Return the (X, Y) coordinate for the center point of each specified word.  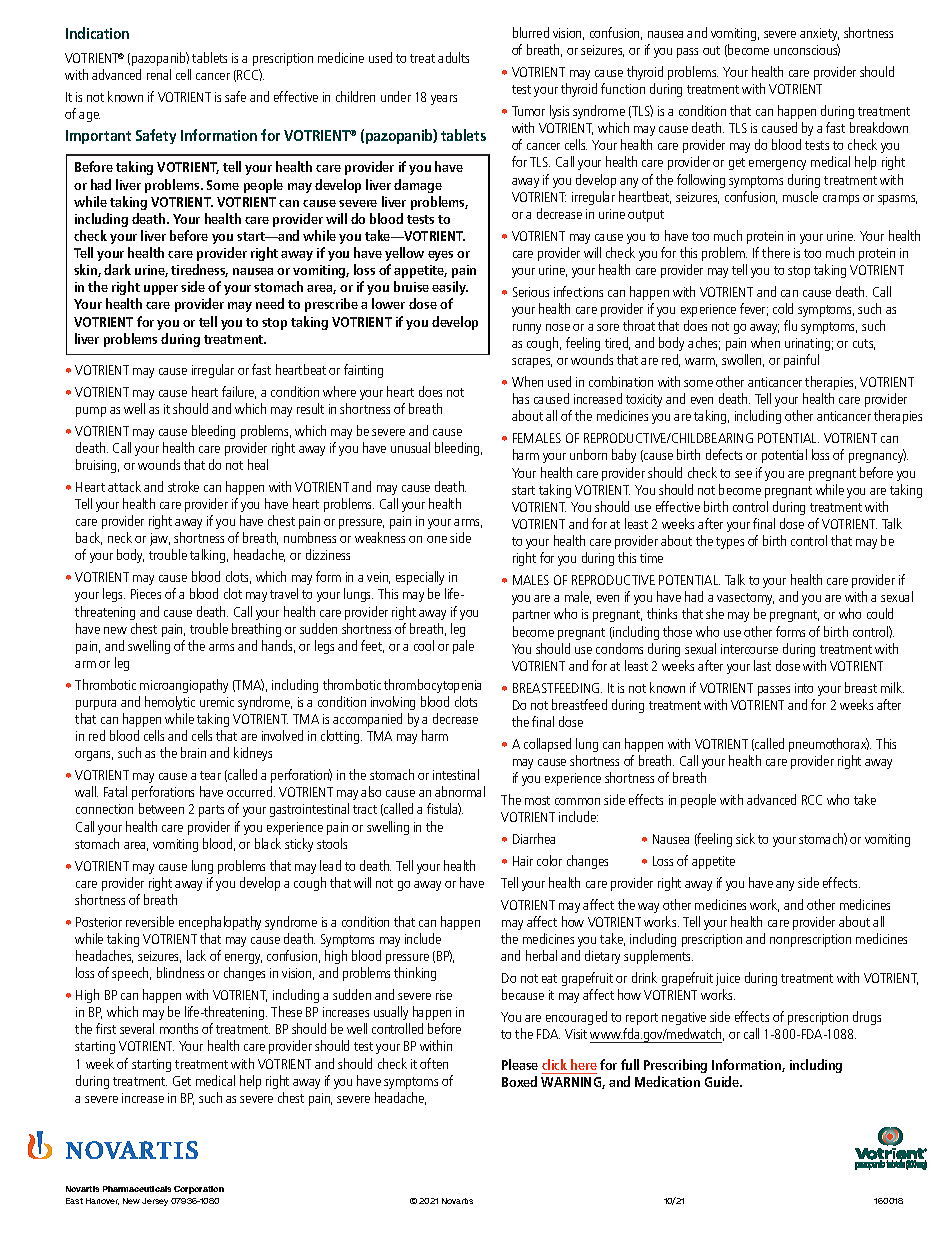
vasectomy (745, 599)
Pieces (146, 594)
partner (531, 616)
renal (159, 74)
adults (453, 57)
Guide (723, 1081)
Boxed (519, 1081)
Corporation (199, 1190)
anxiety (819, 34)
